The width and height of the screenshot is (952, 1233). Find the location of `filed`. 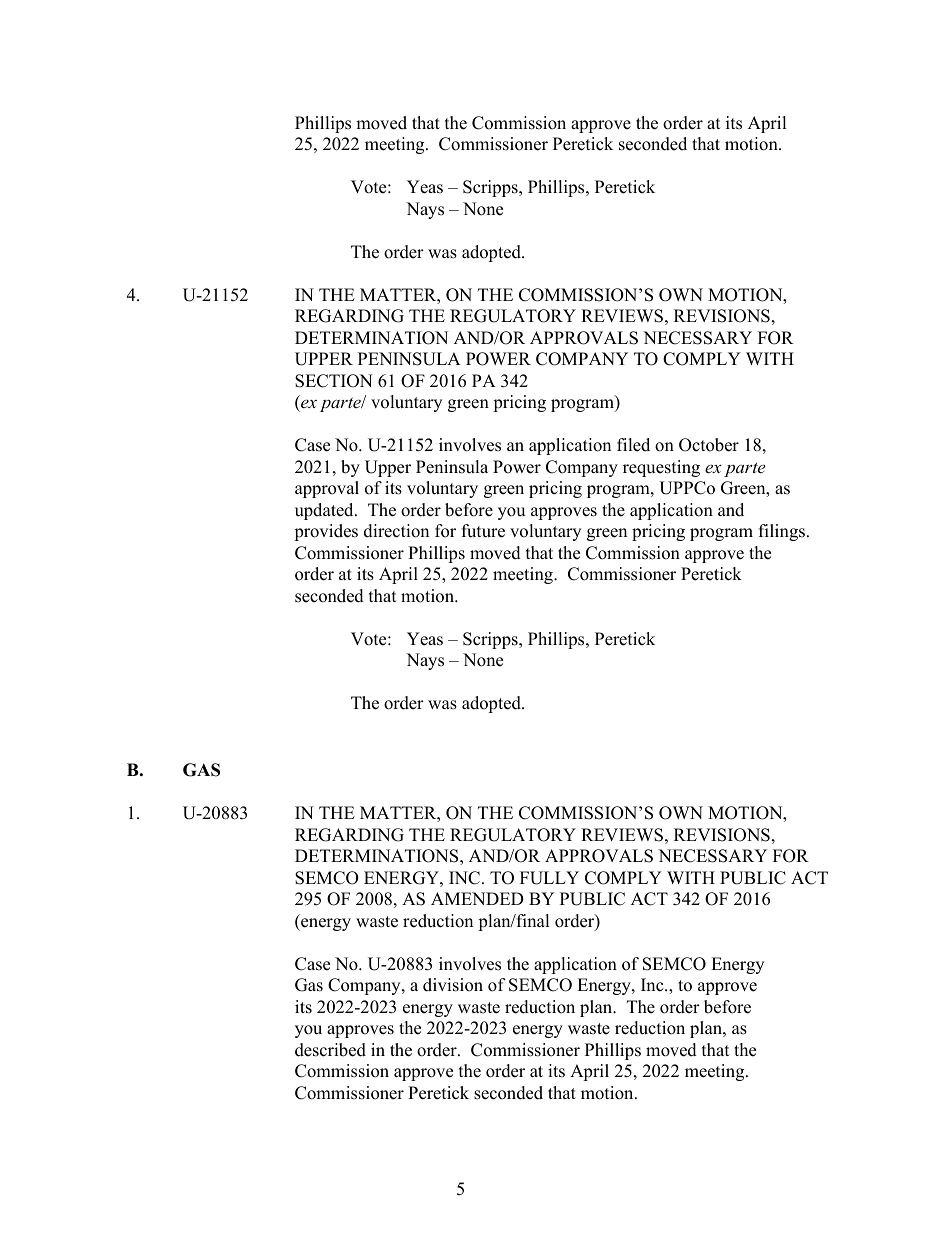

filed is located at coordinates (633, 445).
